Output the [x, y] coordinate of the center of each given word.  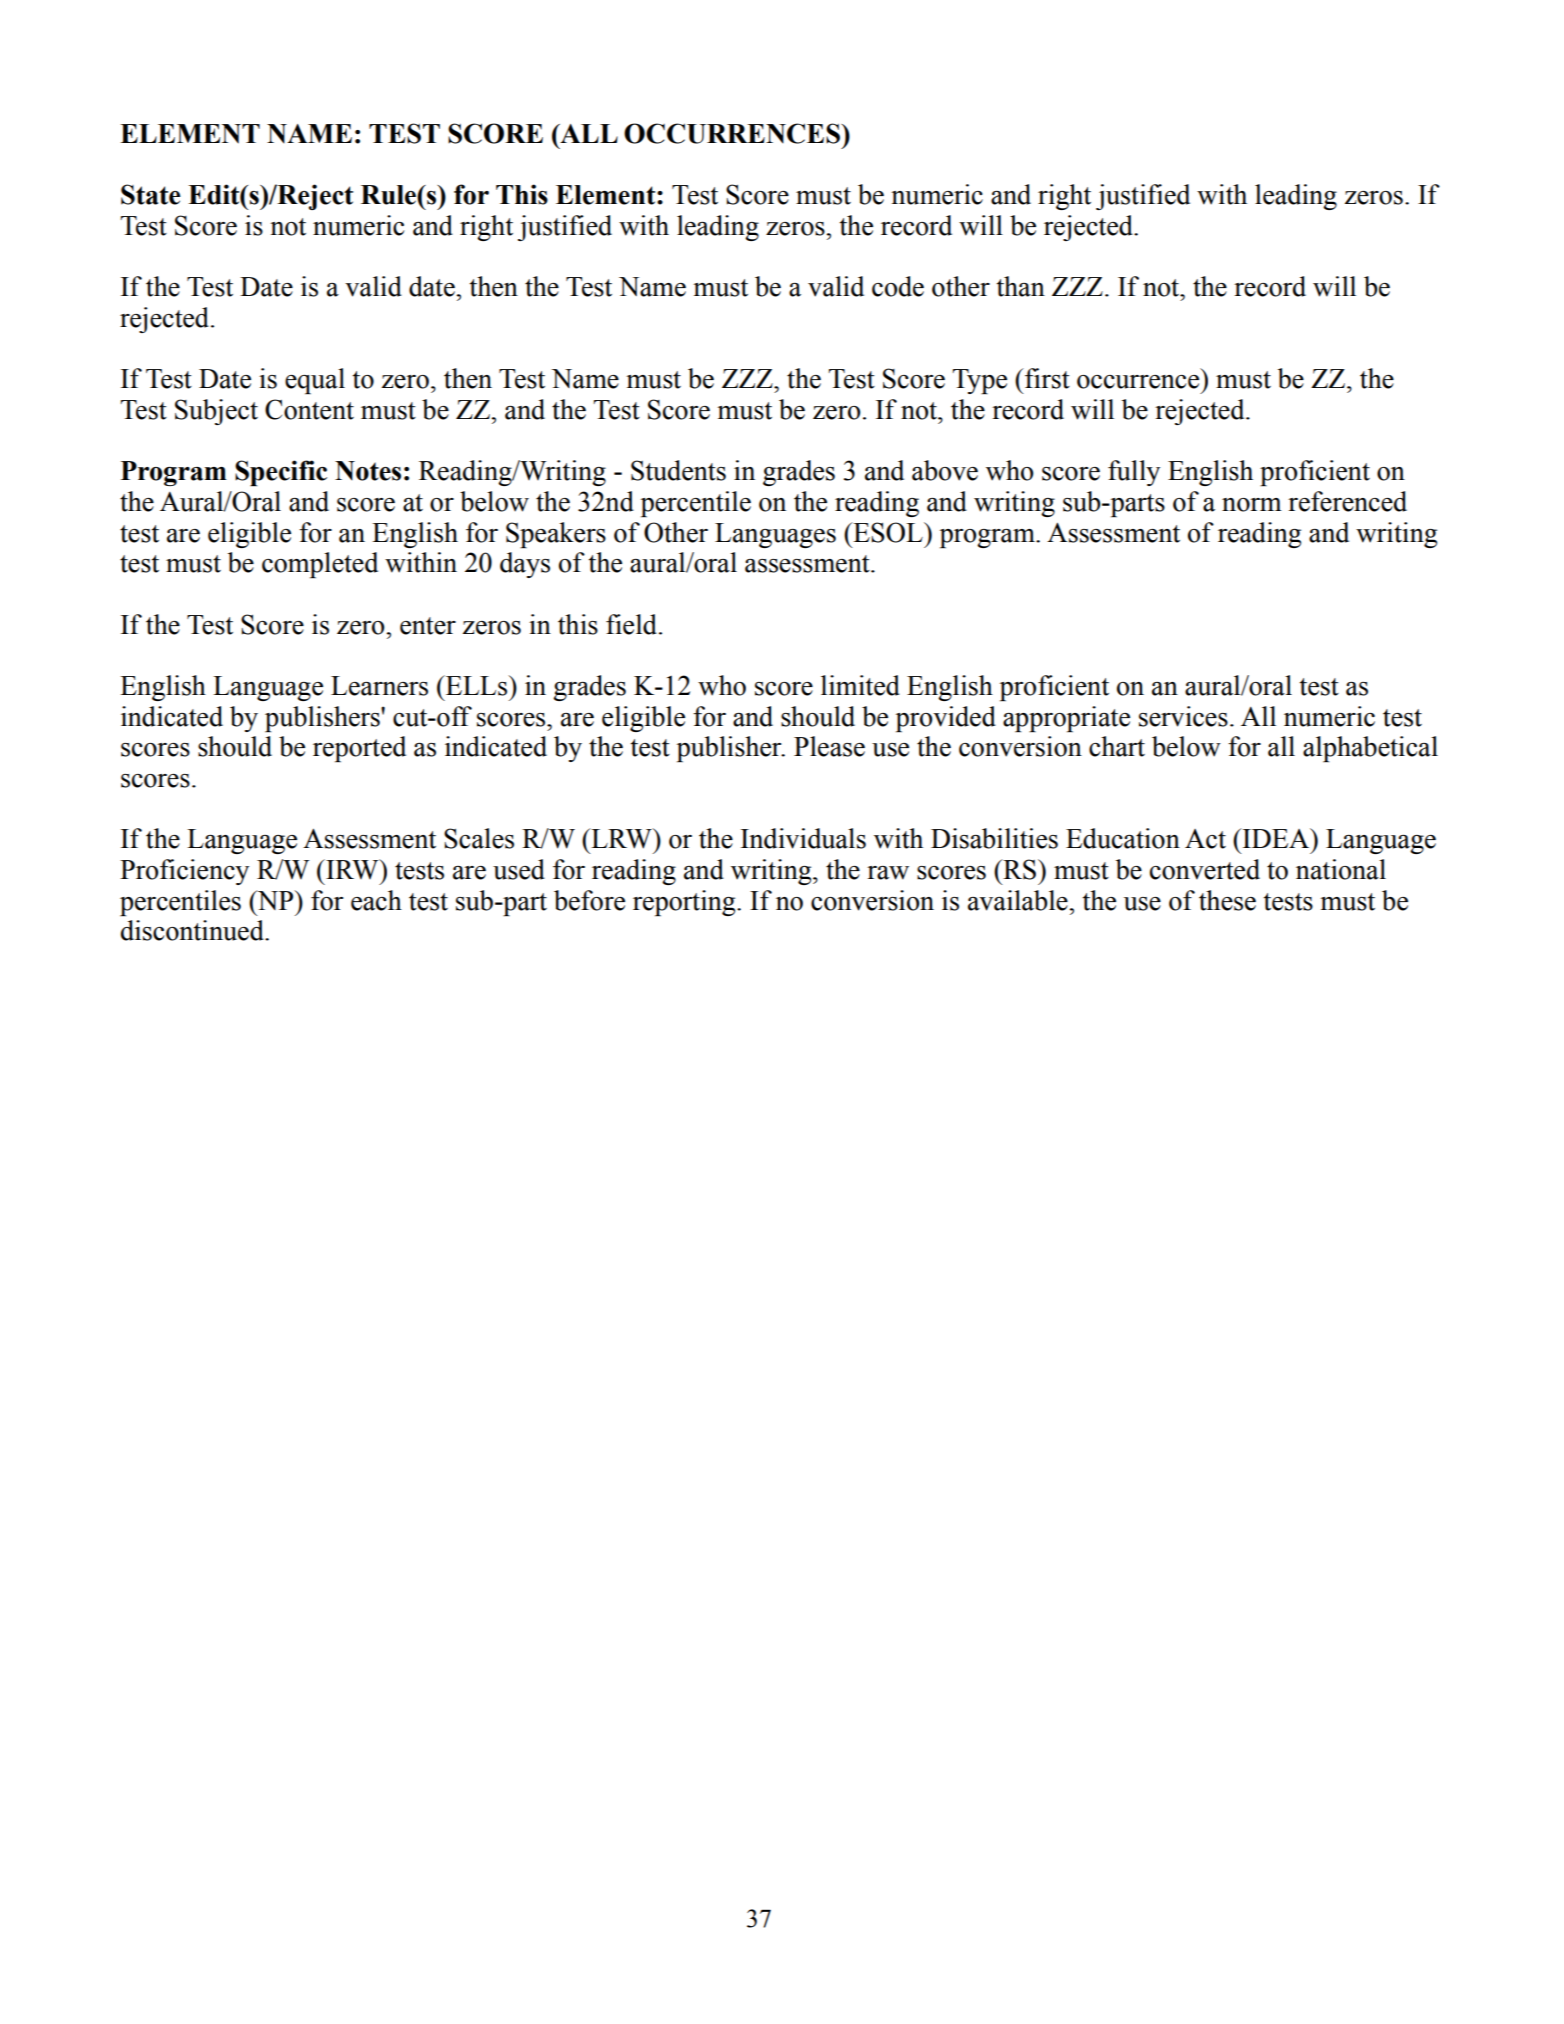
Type [979, 381]
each [376, 900]
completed [320, 565]
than [1020, 286]
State [151, 194]
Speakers [556, 535]
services [1183, 716]
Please [829, 746]
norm [1252, 505]
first [1046, 378]
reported [359, 749]
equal [315, 381]
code [898, 286]
